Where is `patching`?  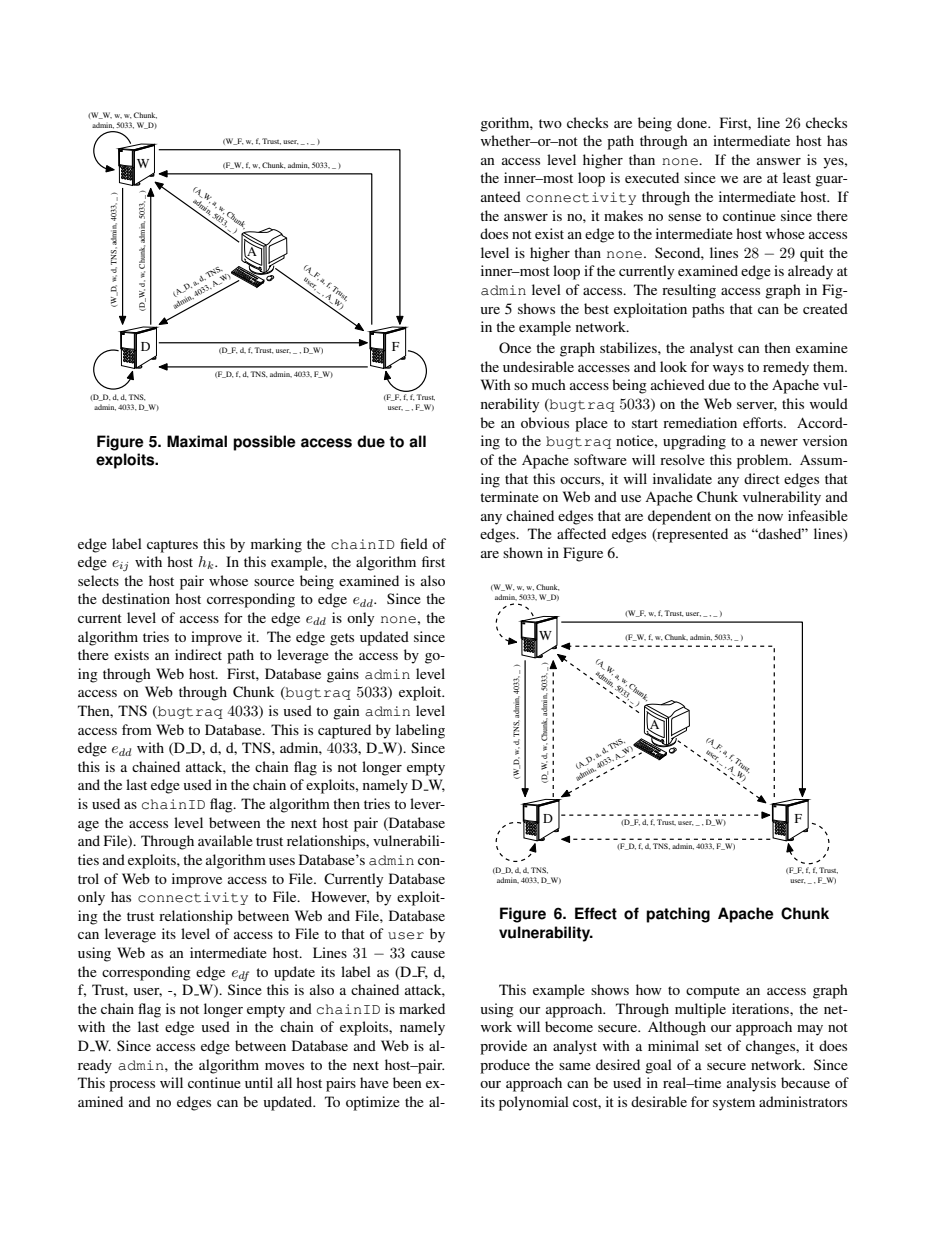
patching is located at coordinates (678, 915).
